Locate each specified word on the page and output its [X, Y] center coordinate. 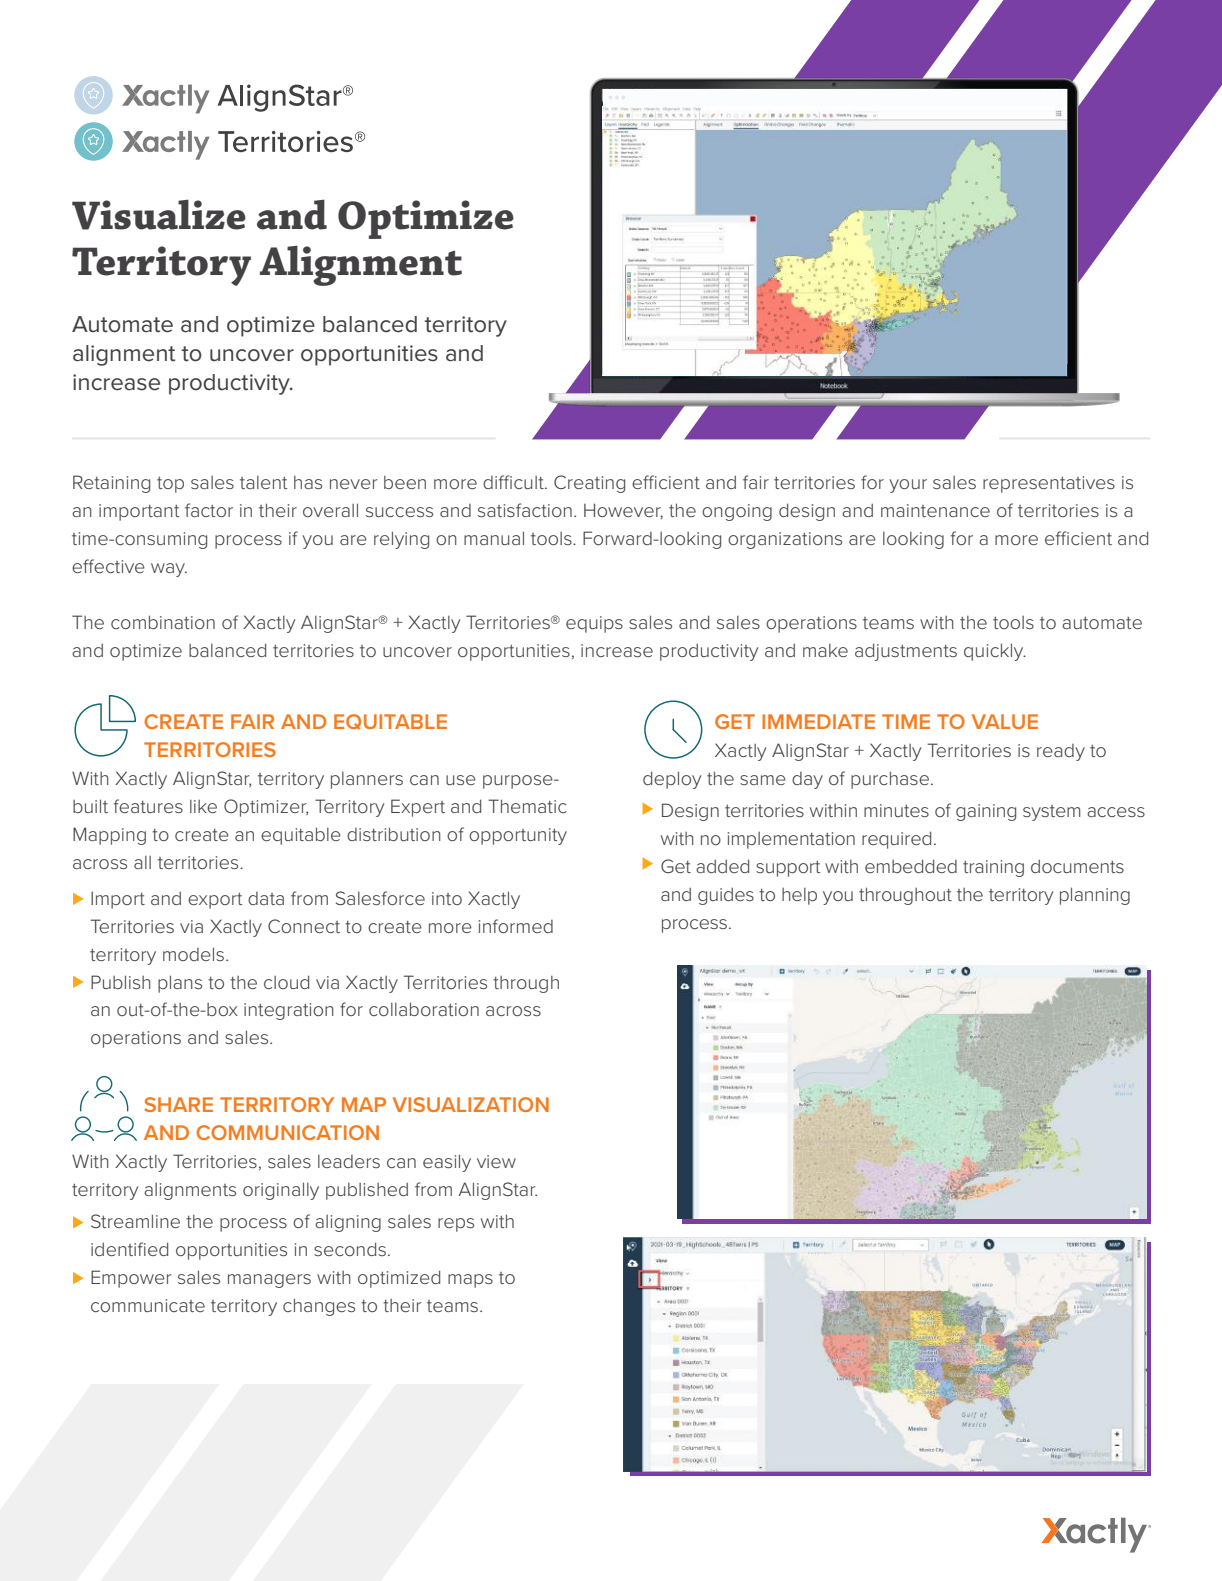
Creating [589, 484]
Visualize [159, 214]
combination [163, 622]
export [215, 901]
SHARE [178, 1104]
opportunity [518, 836]
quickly [995, 652]
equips [594, 624]
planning [1095, 896]
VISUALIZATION [471, 1104]
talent [264, 482]
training [993, 868]
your [908, 486]
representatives [1049, 484]
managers [269, 1281]
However [623, 511]
